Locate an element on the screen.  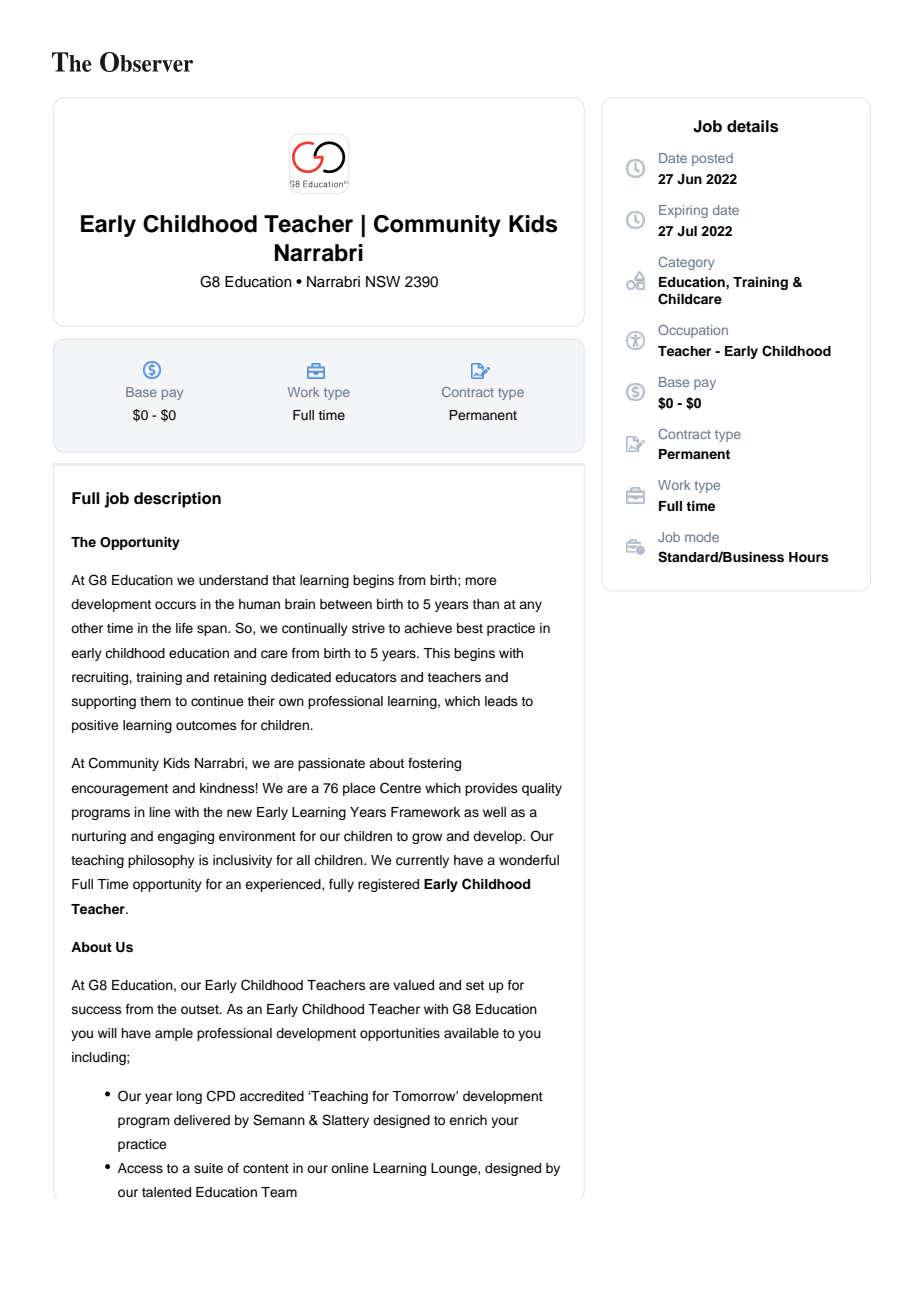
Access is located at coordinates (140, 1168).
